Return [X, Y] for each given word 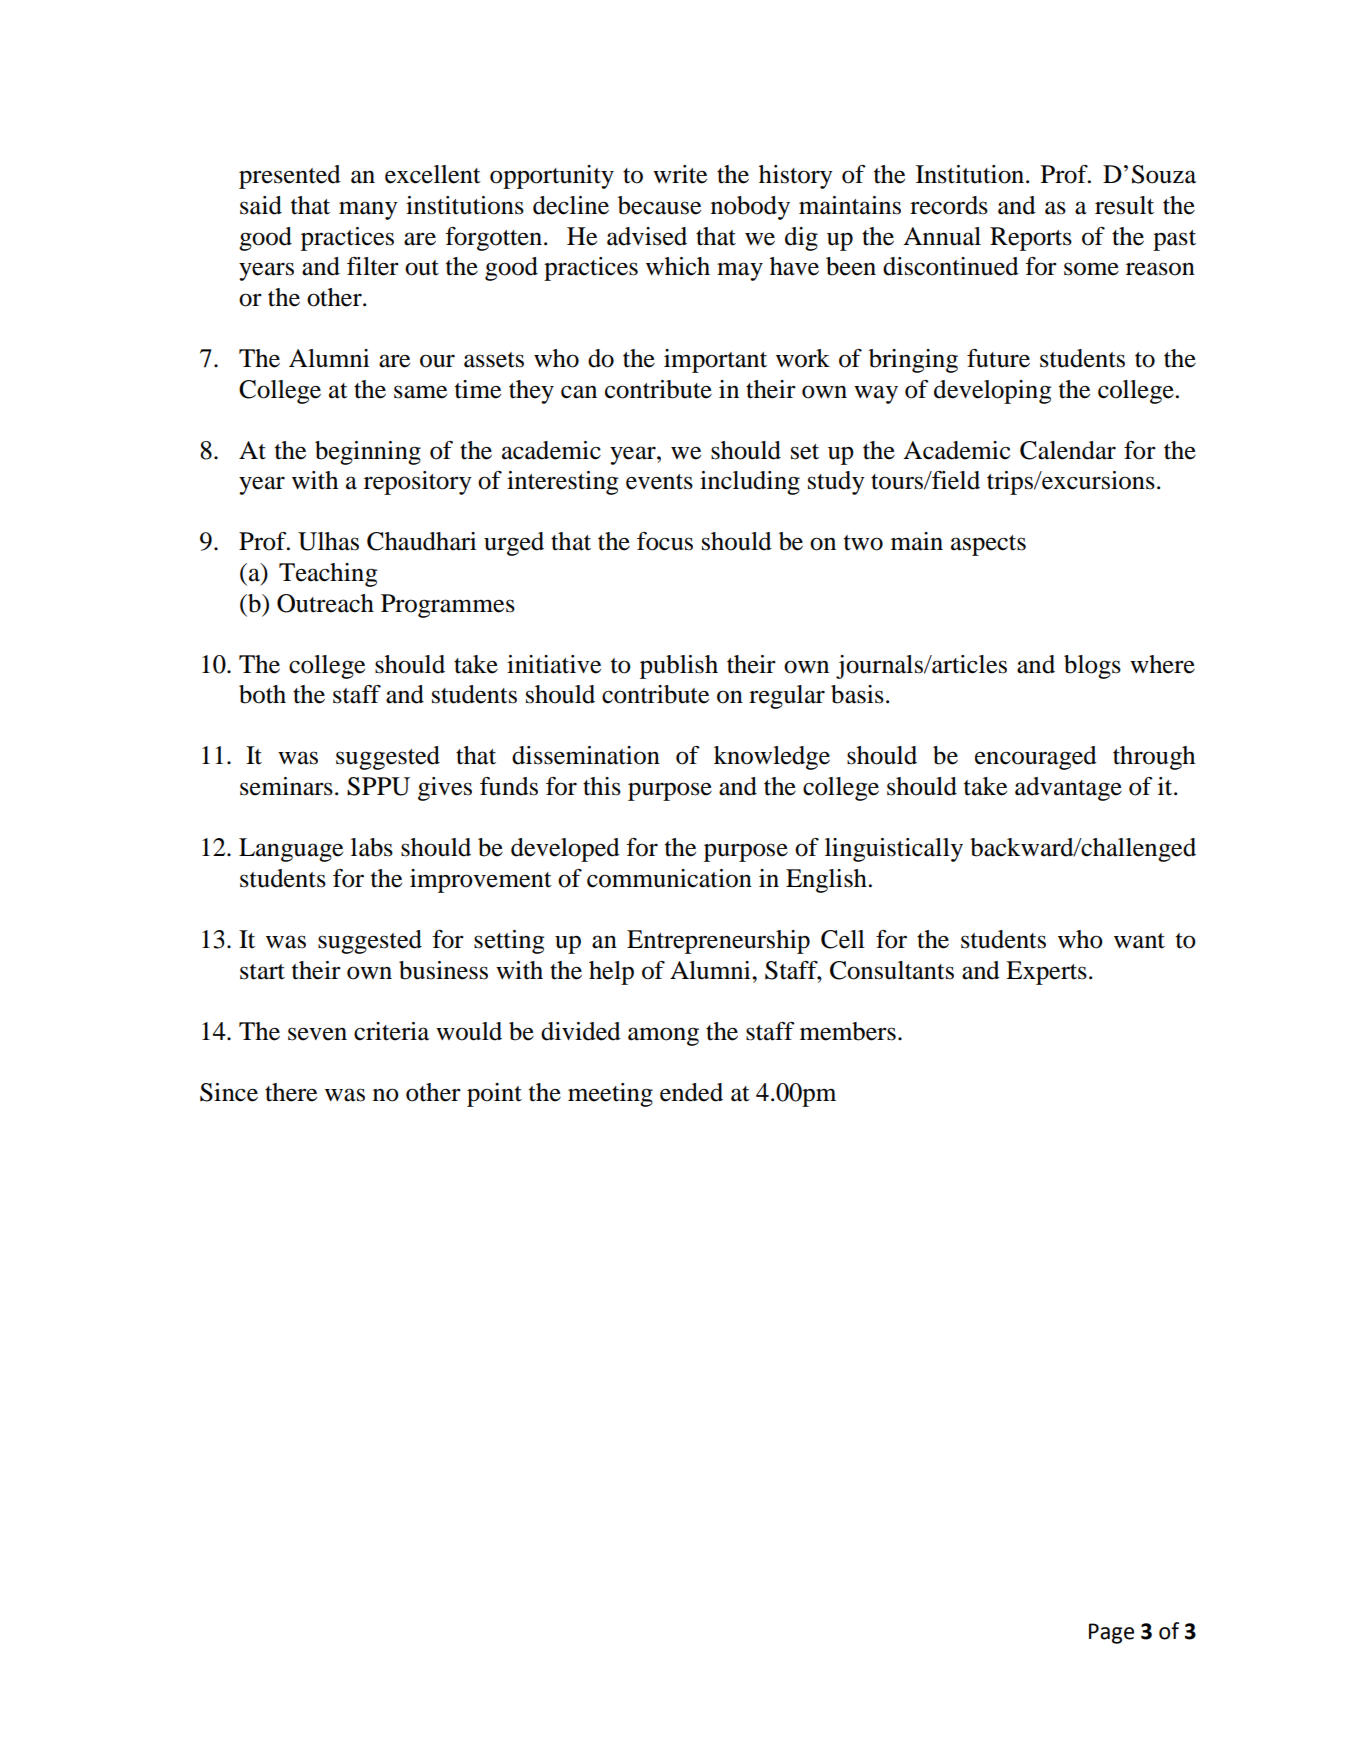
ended [691, 1092]
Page [1111, 1633]
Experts [1046, 973]
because [659, 205]
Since [229, 1092]
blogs [1092, 667]
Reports [1031, 239]
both [262, 694]
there [291, 1092]
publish [679, 667]
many [368, 210]
